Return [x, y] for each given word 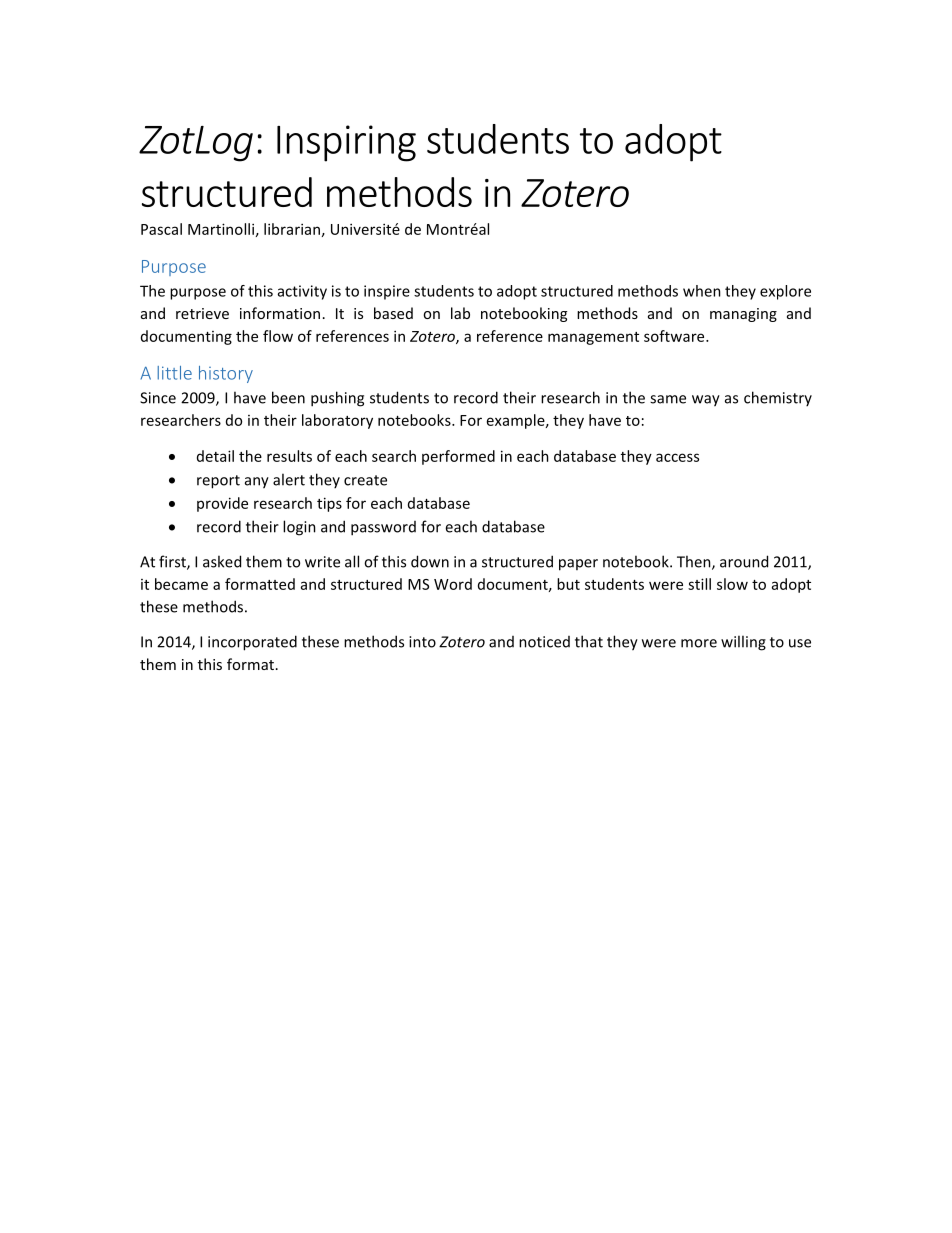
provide [222, 504]
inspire [387, 292]
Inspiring [346, 143]
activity [302, 292]
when [702, 291]
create [365, 480]
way [706, 401]
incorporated [252, 643]
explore [785, 292]
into [422, 642]
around [744, 561]
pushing [337, 399]
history [226, 374]
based [393, 313]
